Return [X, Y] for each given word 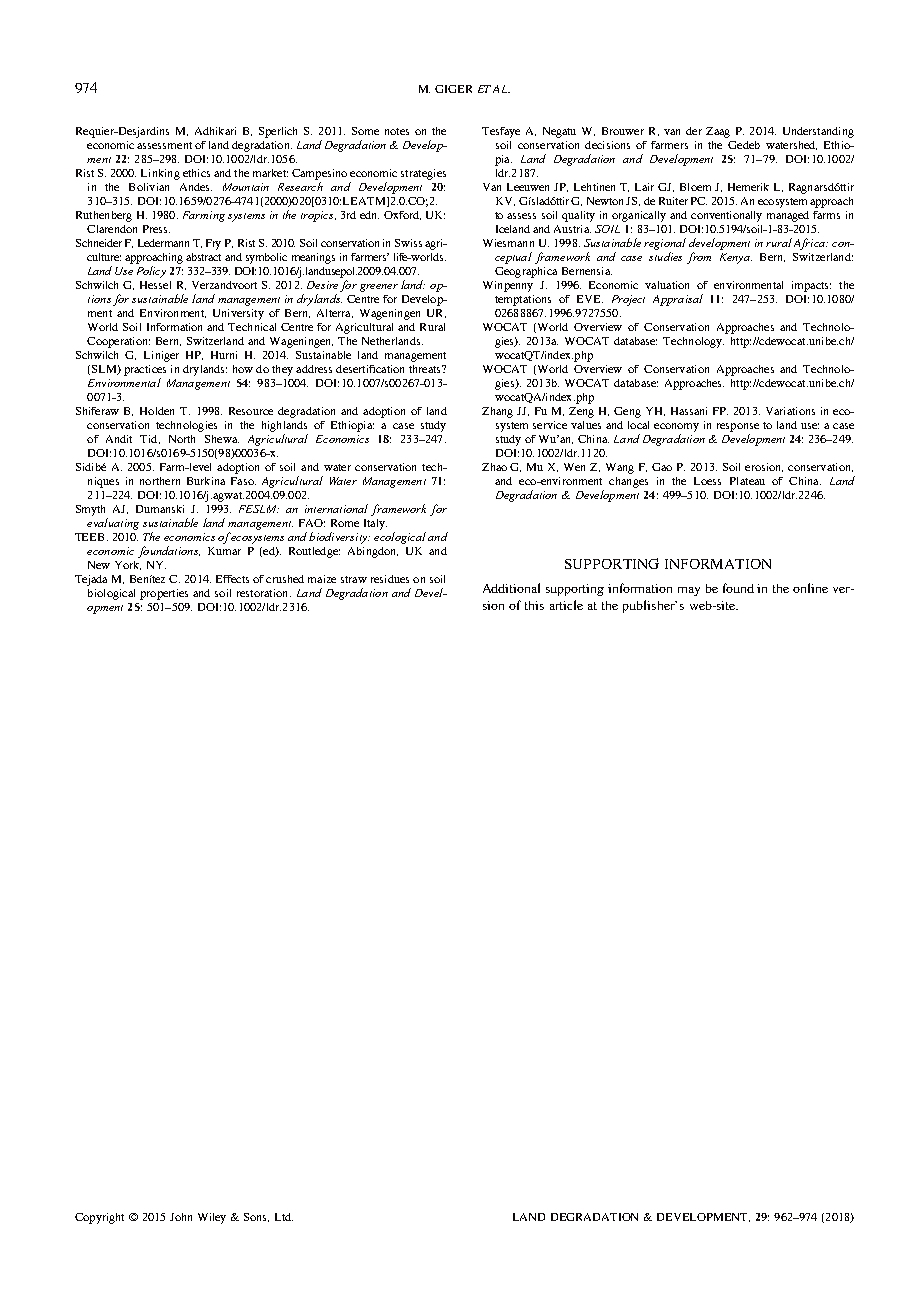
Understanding [818, 132]
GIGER [453, 89]
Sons [256, 1217]
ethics [196, 173]
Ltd [284, 1217]
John [181, 1217]
